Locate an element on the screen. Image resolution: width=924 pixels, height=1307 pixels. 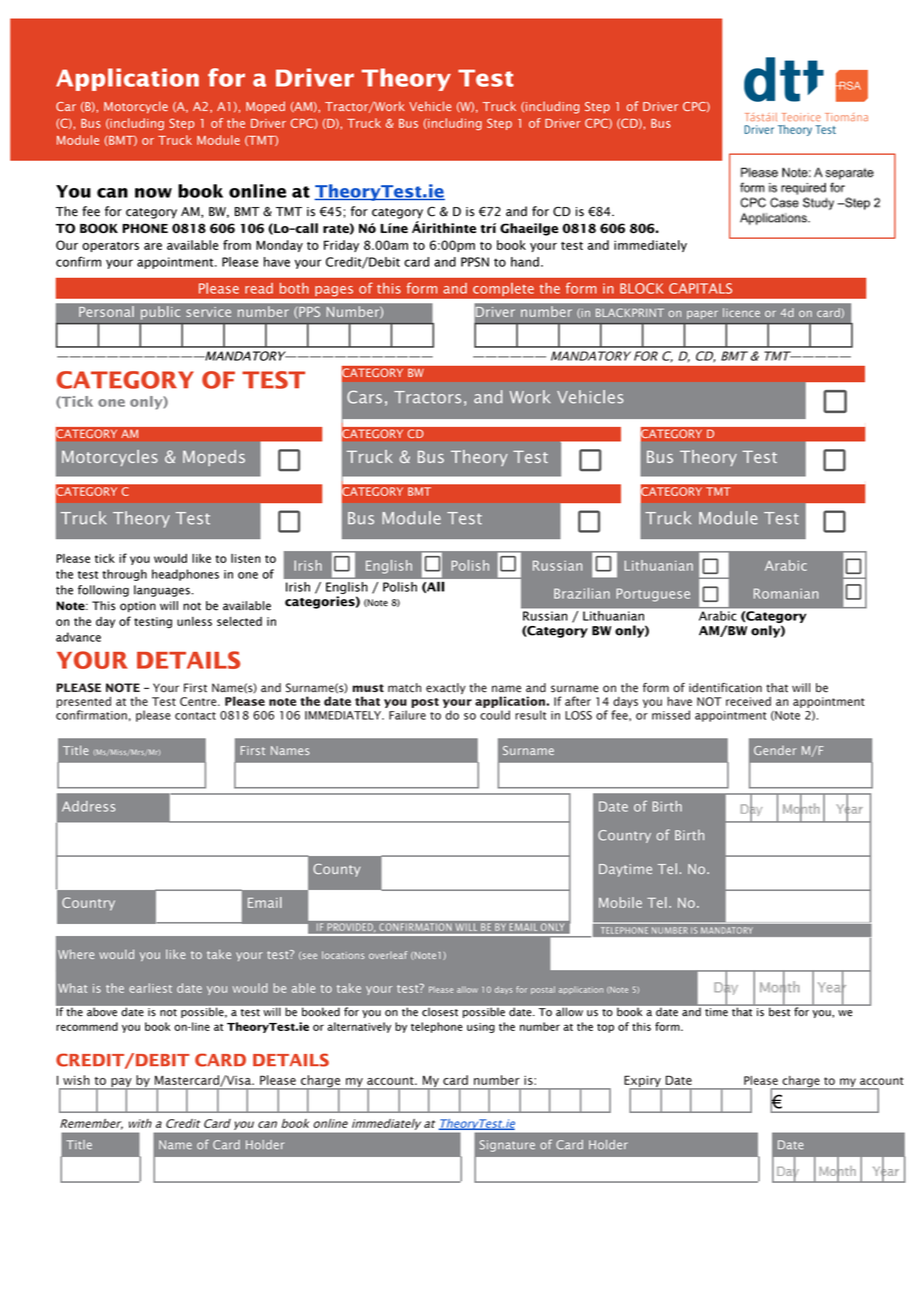
Centre is located at coordinates (199, 701).
